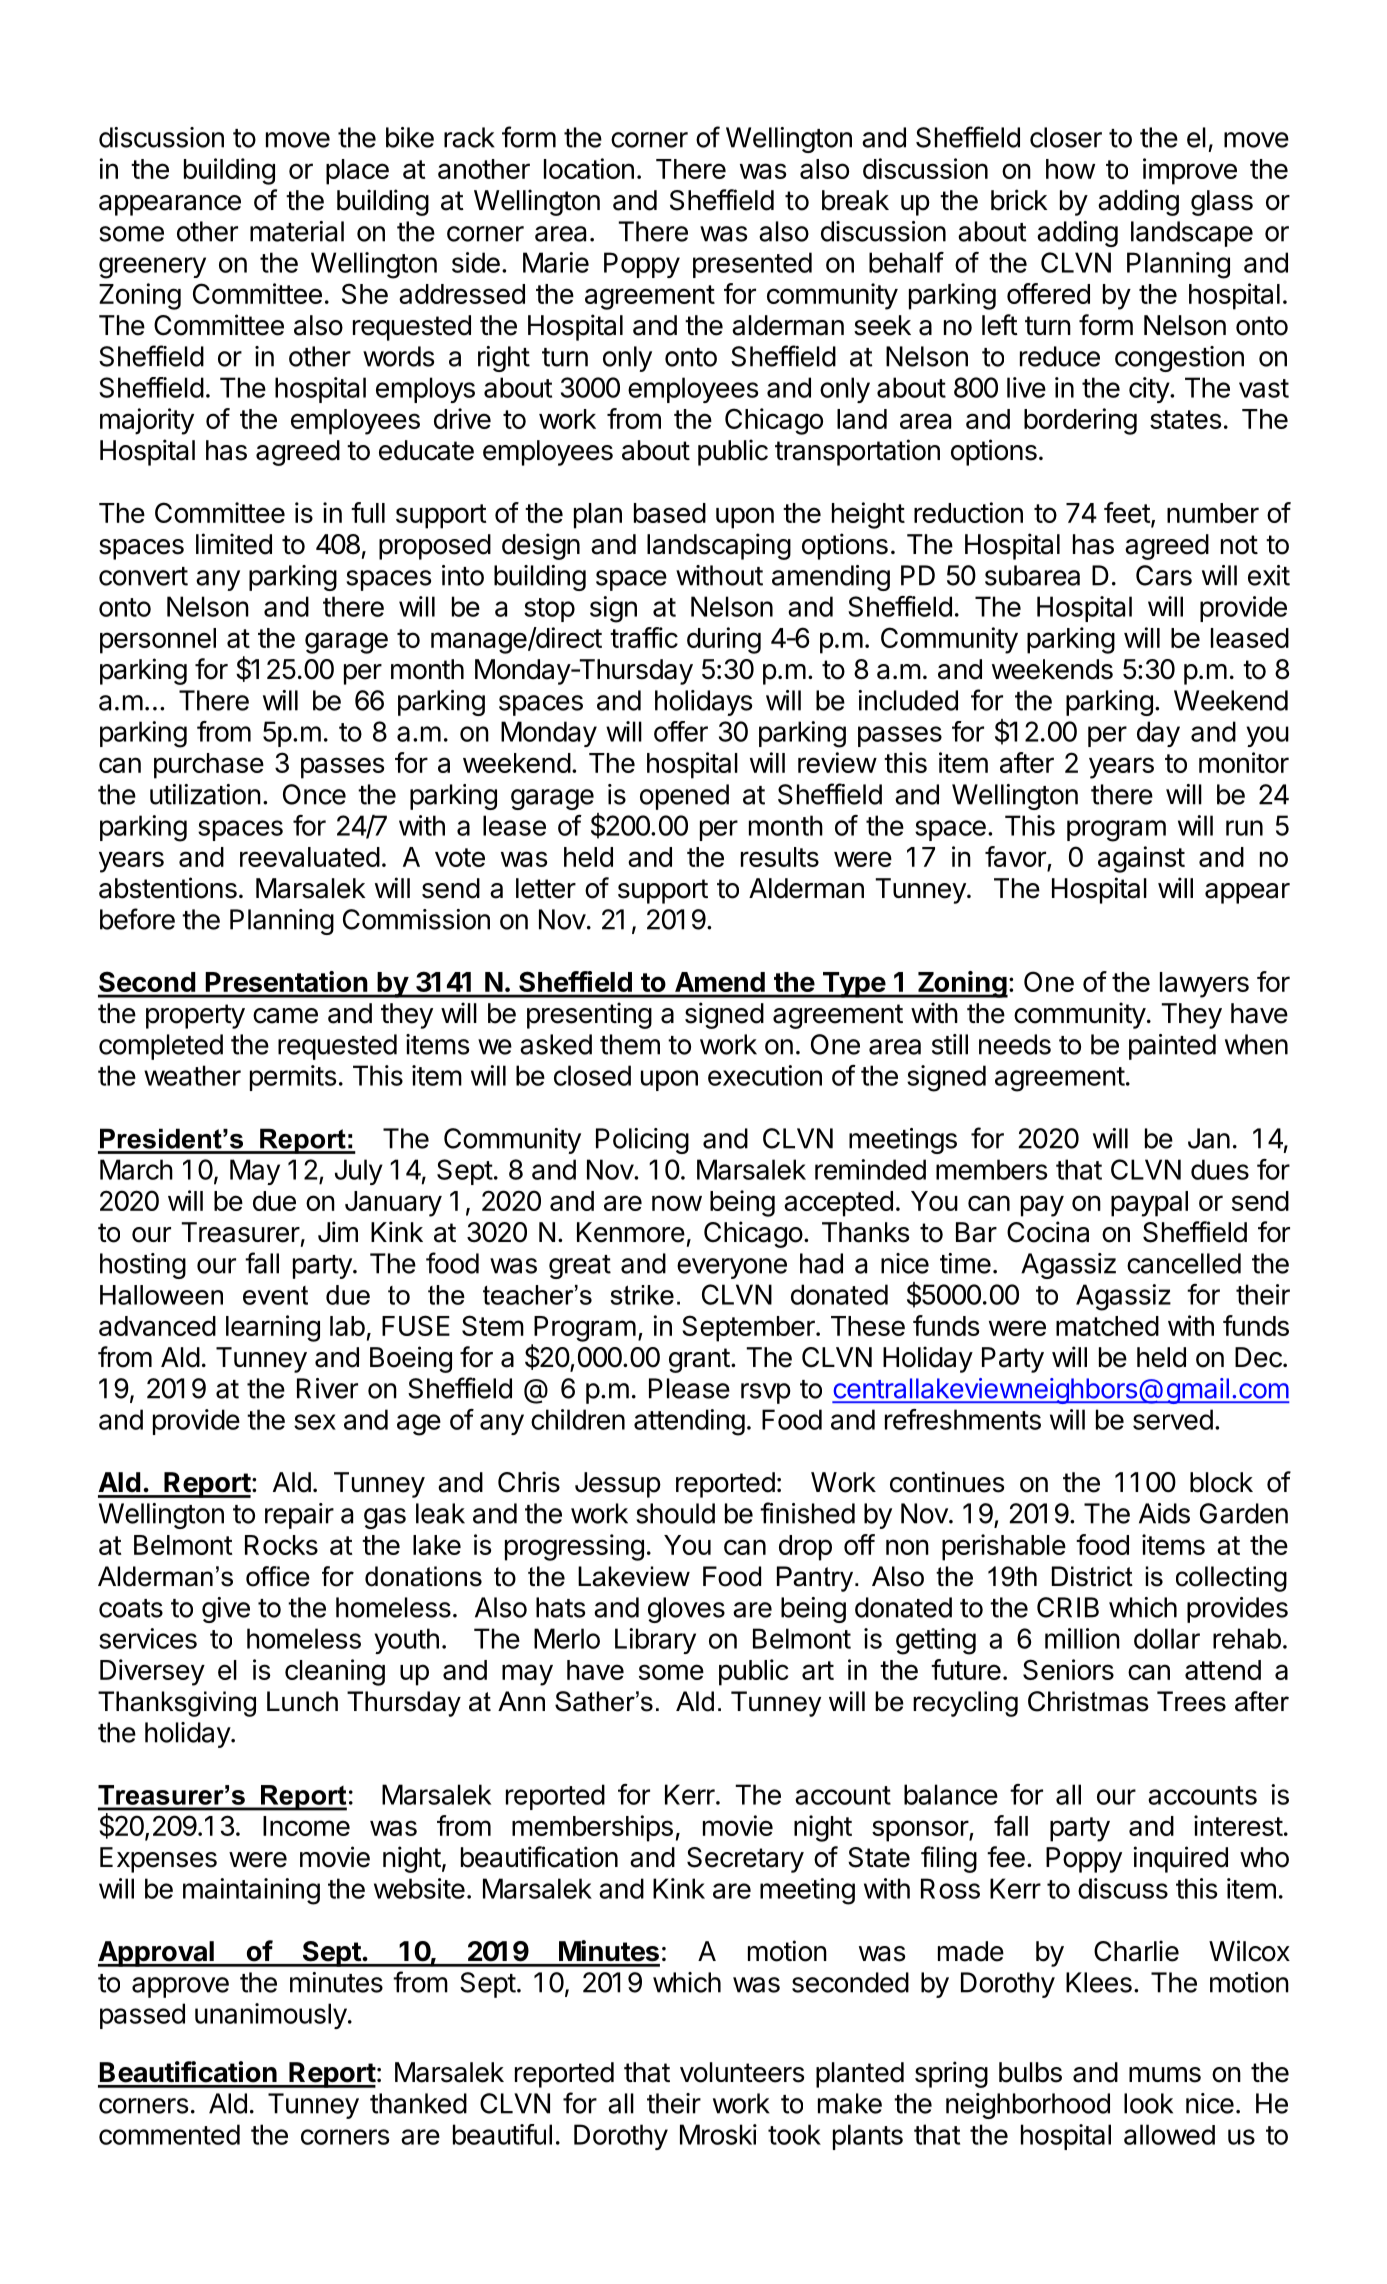 This page has width=1387, height=2284. I want to click on material, so click(297, 231).
